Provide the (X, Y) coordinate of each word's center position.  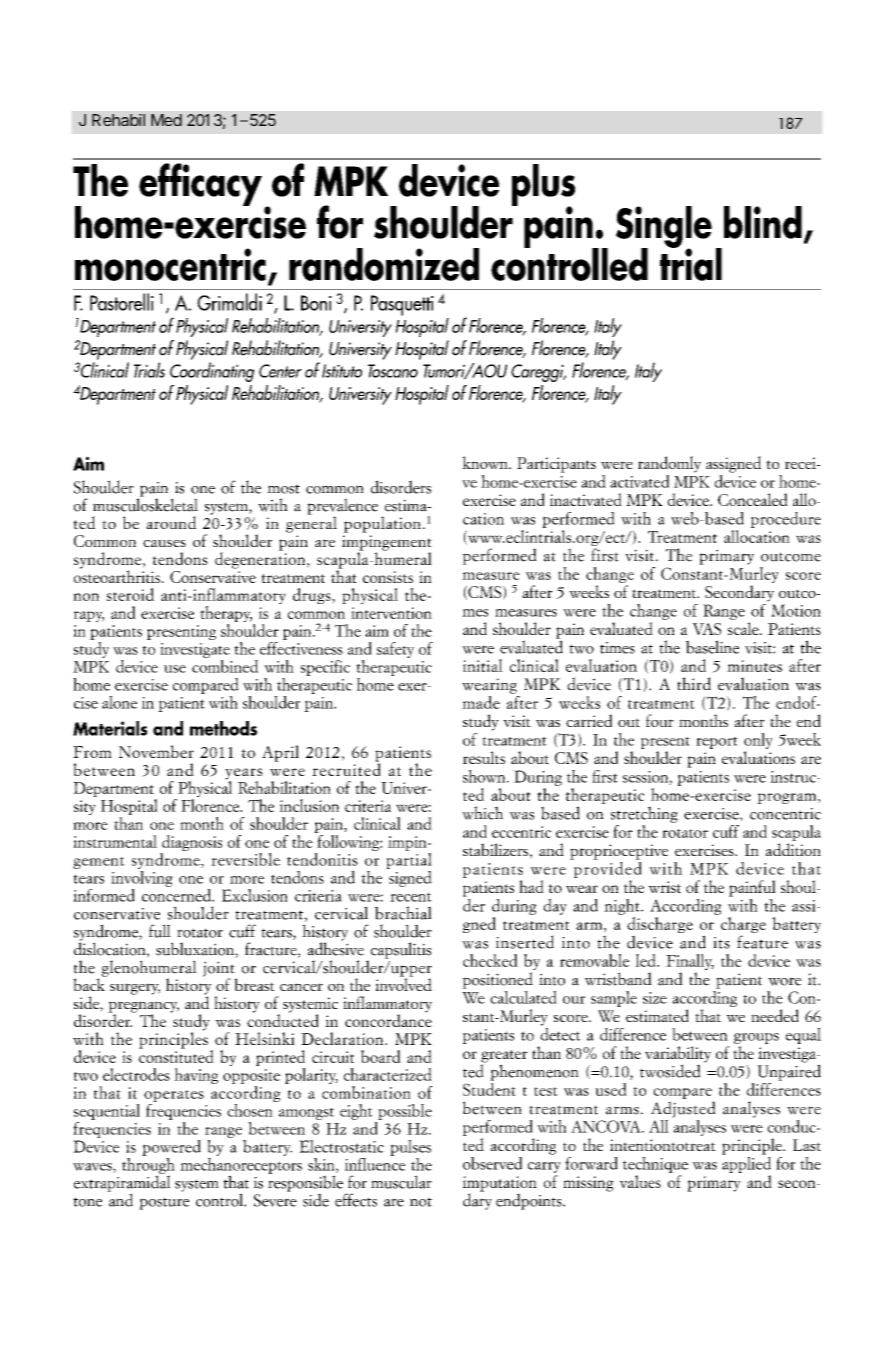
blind (763, 222)
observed (492, 1163)
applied (746, 1163)
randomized (384, 264)
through (148, 1165)
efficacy (200, 184)
